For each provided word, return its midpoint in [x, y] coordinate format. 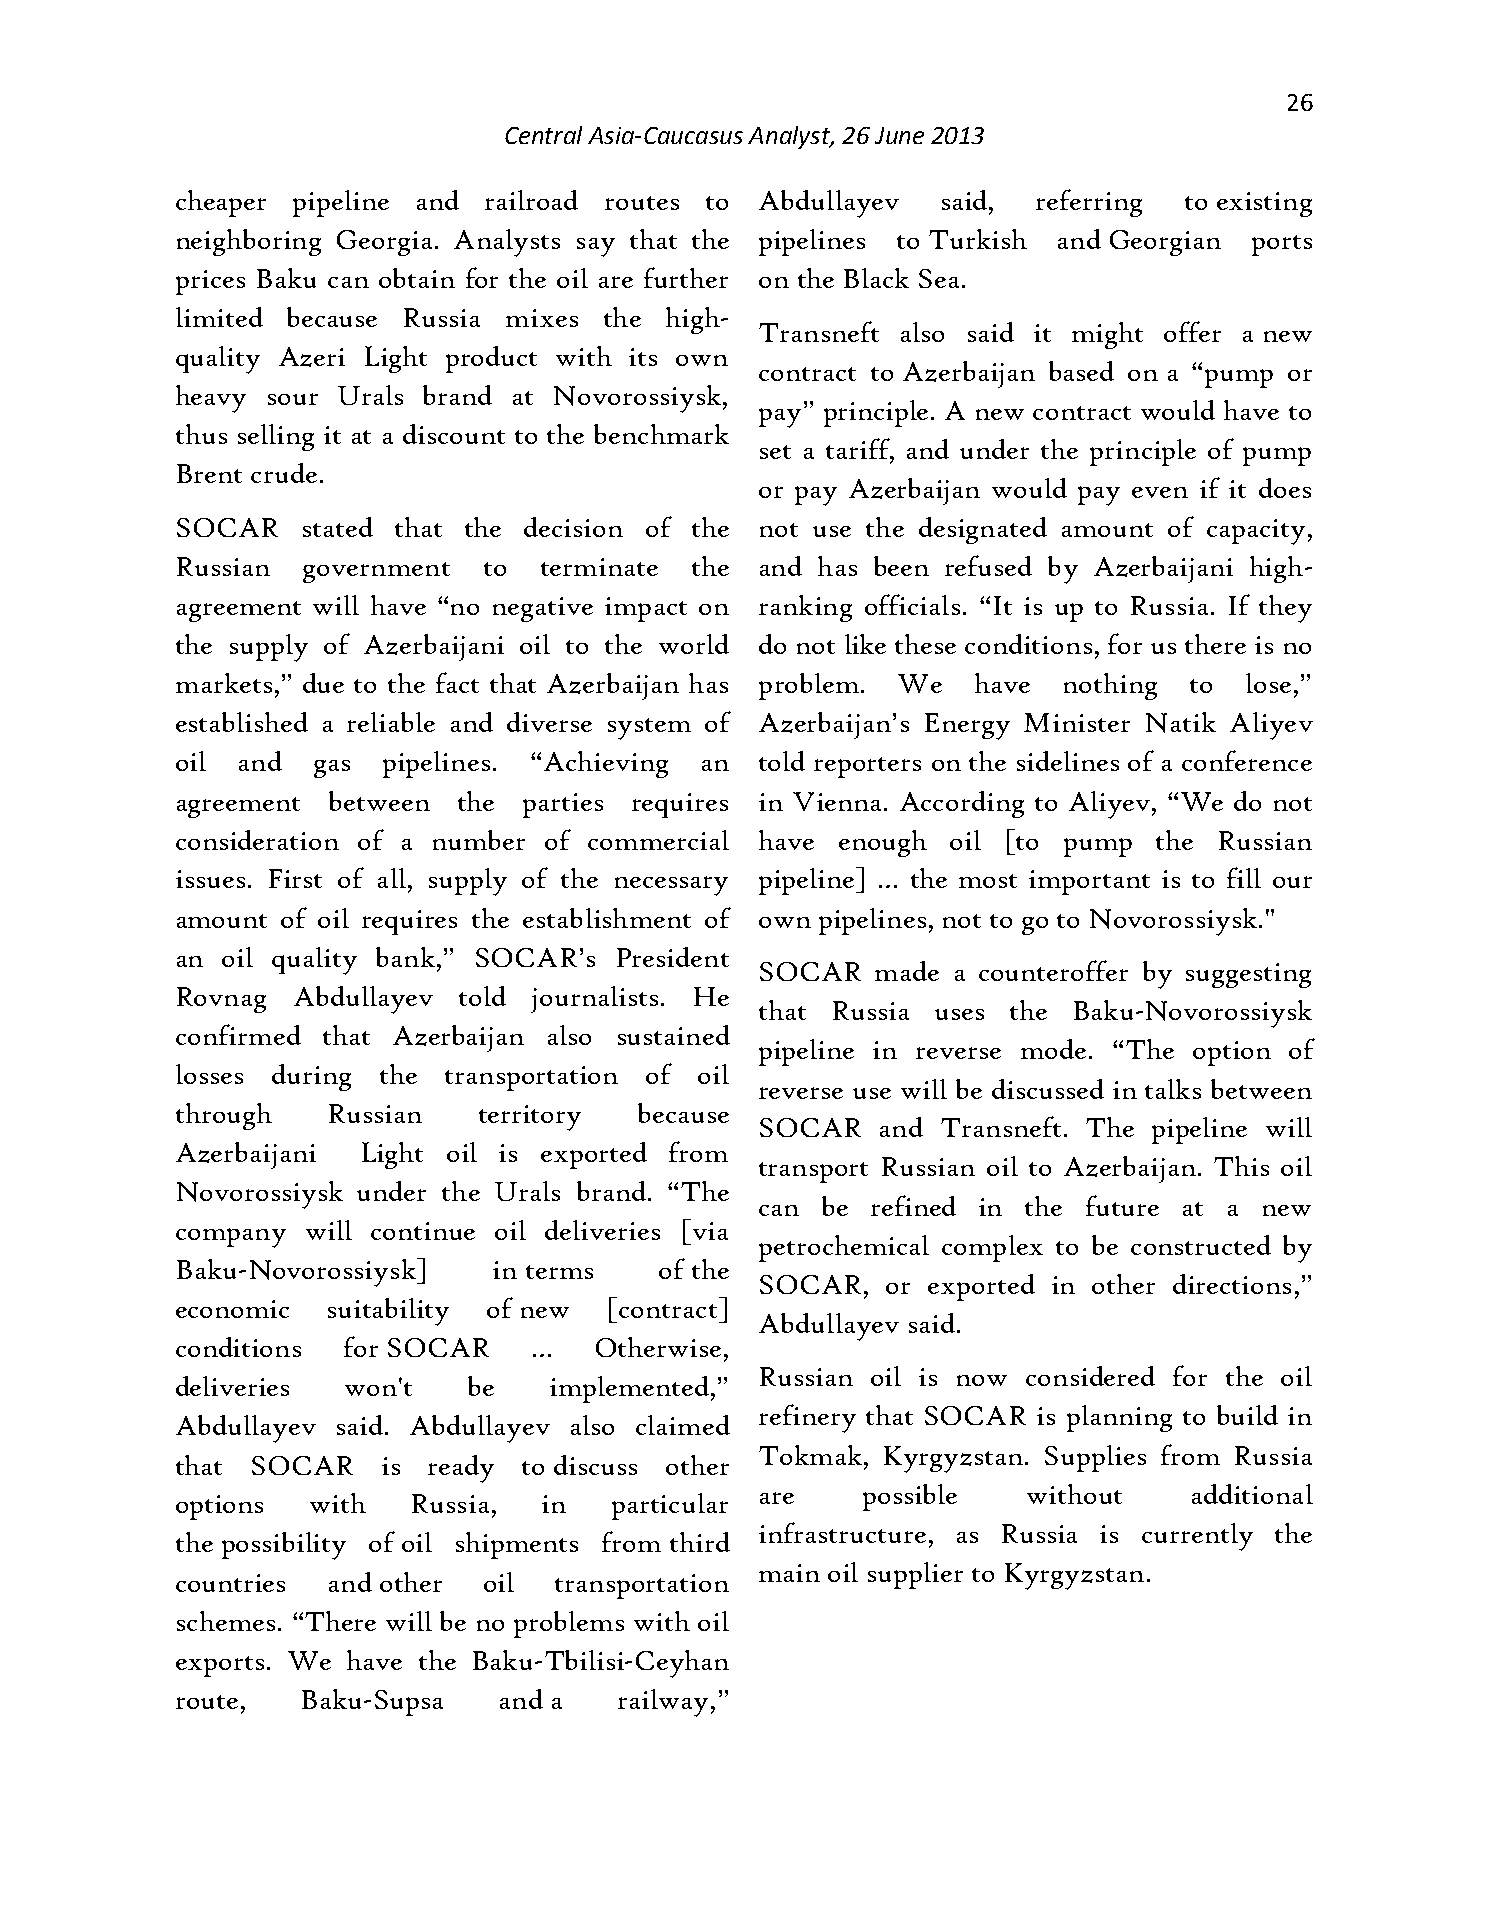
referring [1089, 203]
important [1089, 882]
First [295, 878]
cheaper [221, 203]
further [686, 277]
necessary [671, 886]
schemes [226, 1621]
